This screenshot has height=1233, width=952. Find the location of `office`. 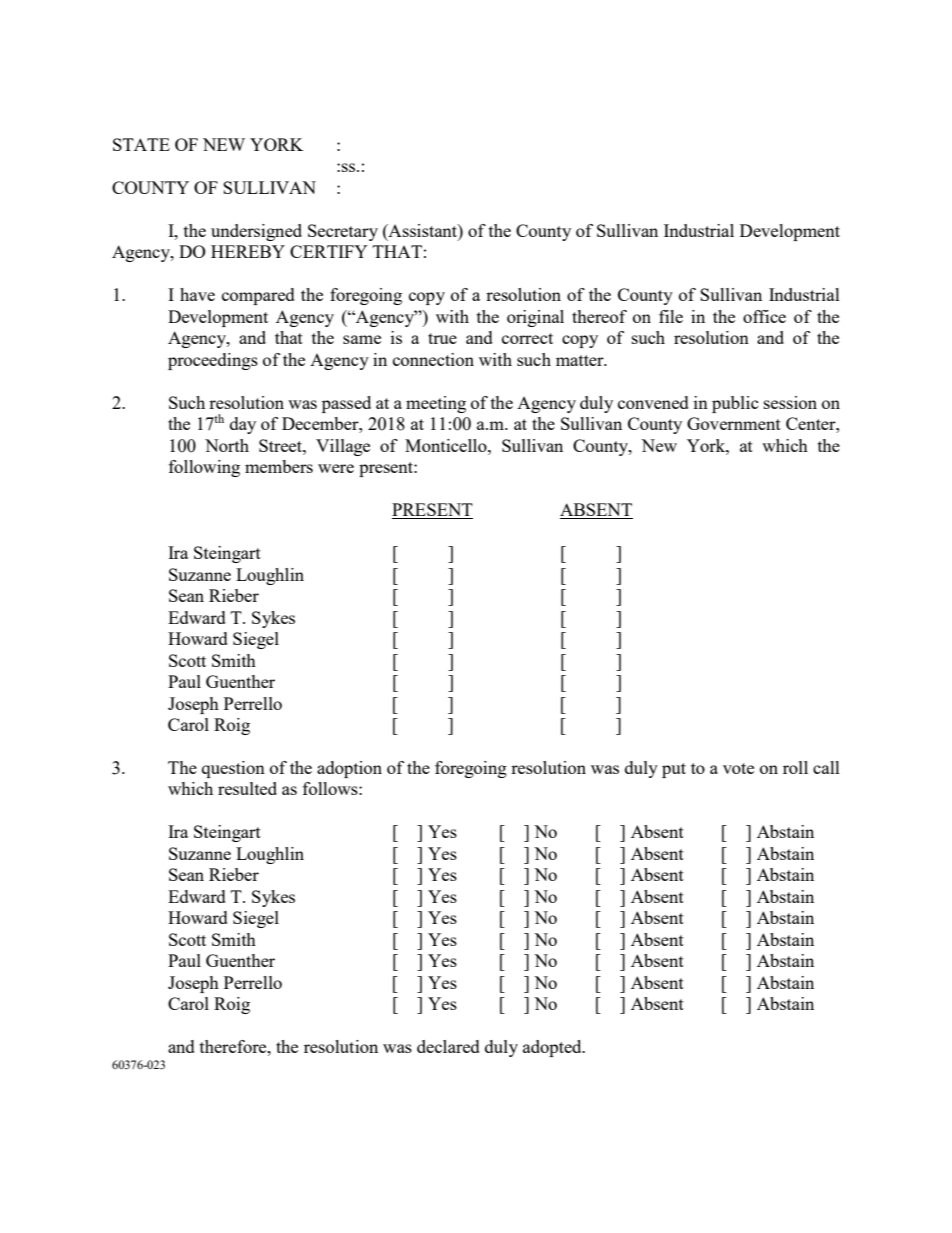

office is located at coordinates (764, 316).
